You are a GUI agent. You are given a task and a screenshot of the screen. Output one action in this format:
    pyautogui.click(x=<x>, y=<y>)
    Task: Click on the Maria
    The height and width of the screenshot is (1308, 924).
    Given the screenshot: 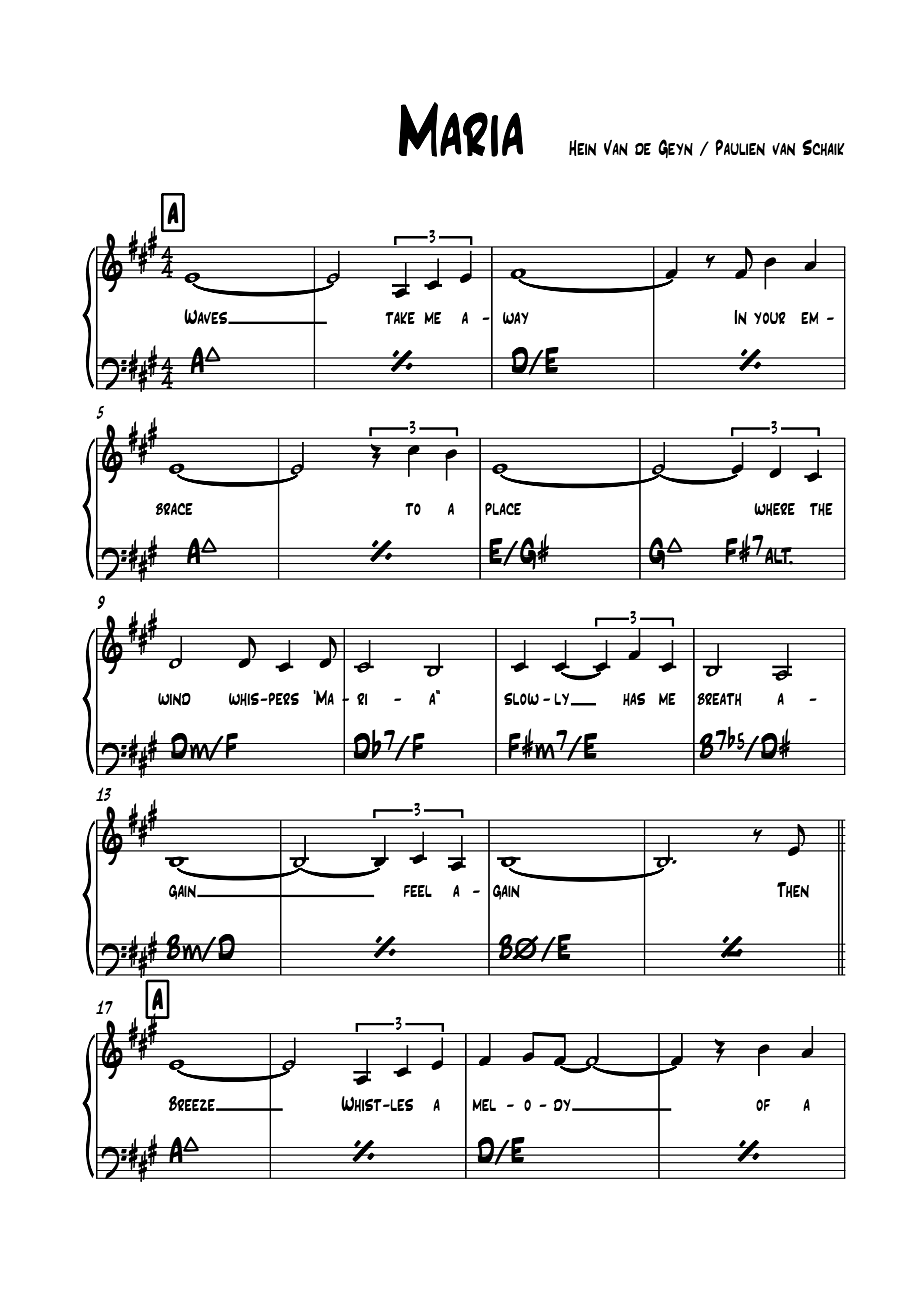 What is the action you would take?
    pyautogui.click(x=461, y=129)
